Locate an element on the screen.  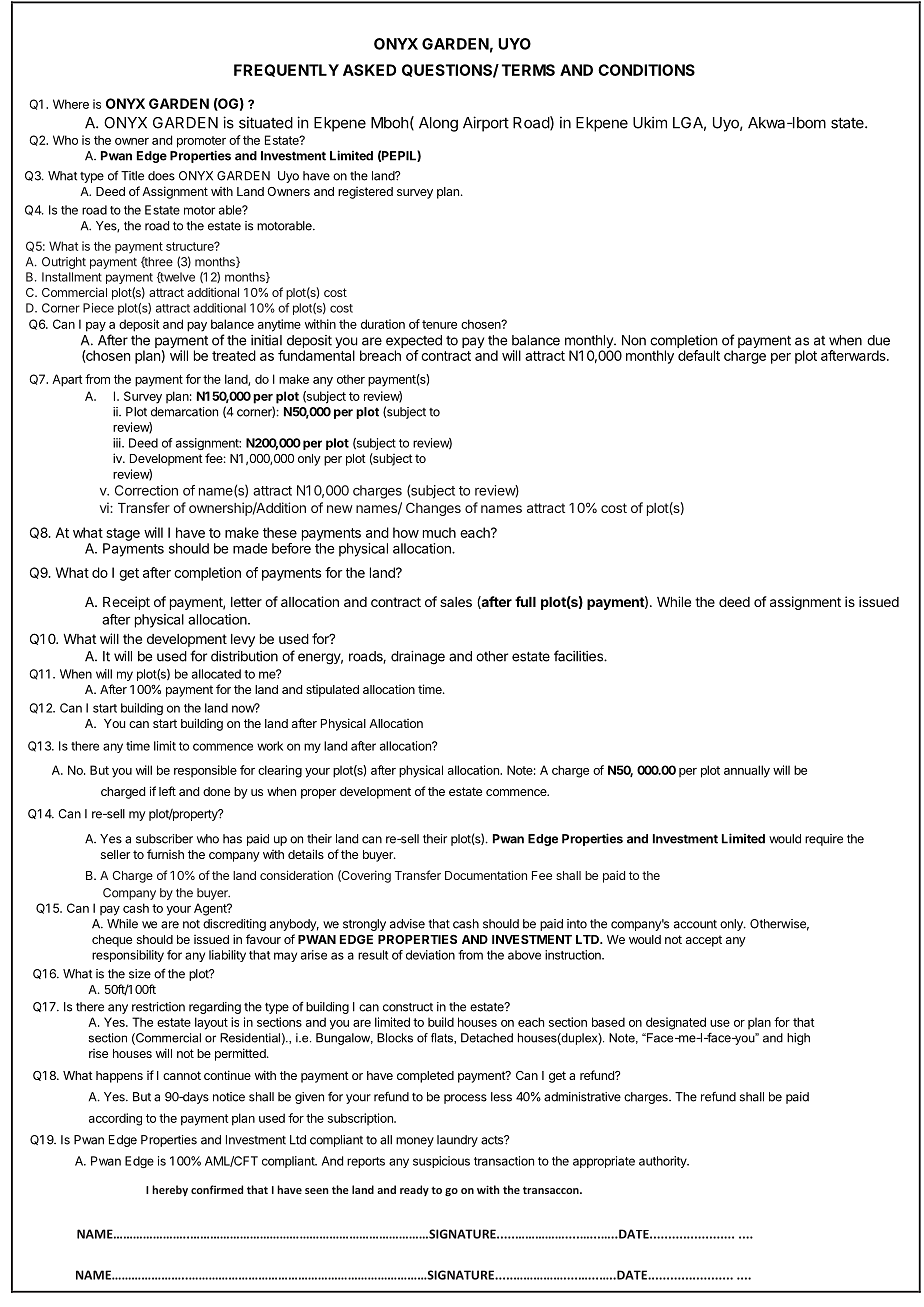
Receipt is located at coordinates (126, 603).
